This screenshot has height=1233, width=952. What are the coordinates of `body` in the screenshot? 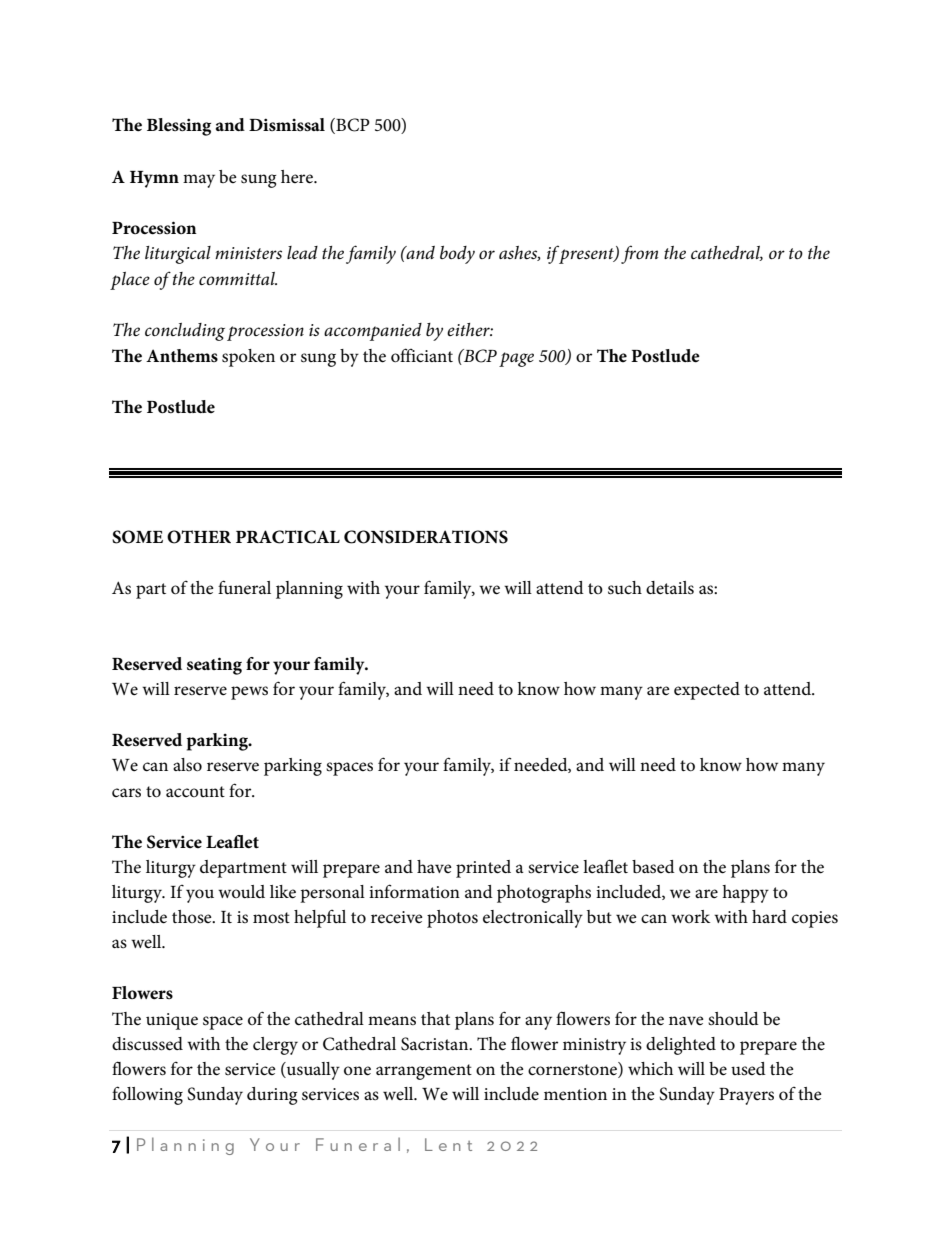 It's located at (457, 255).
